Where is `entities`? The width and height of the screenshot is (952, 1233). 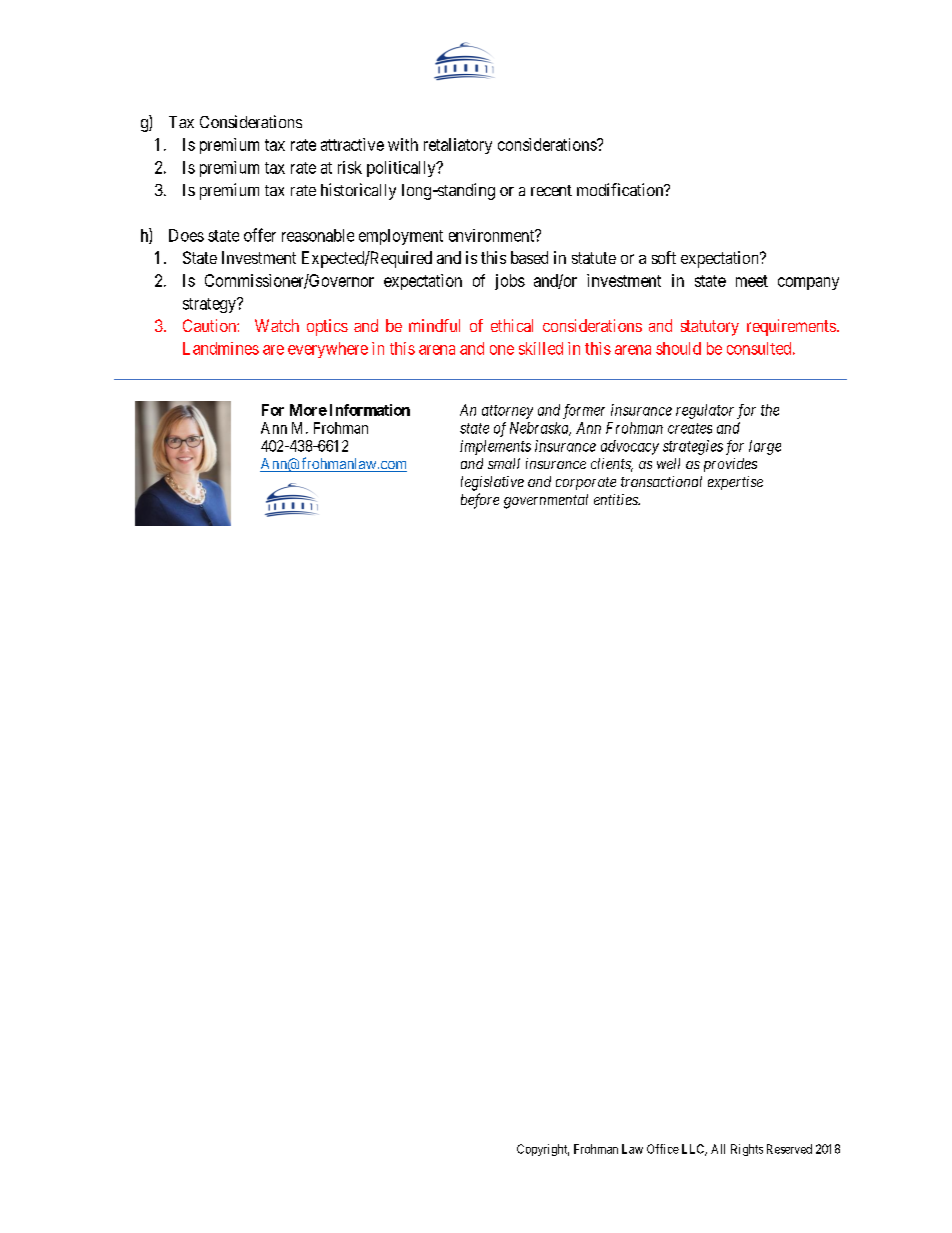
entities is located at coordinates (617, 499).
